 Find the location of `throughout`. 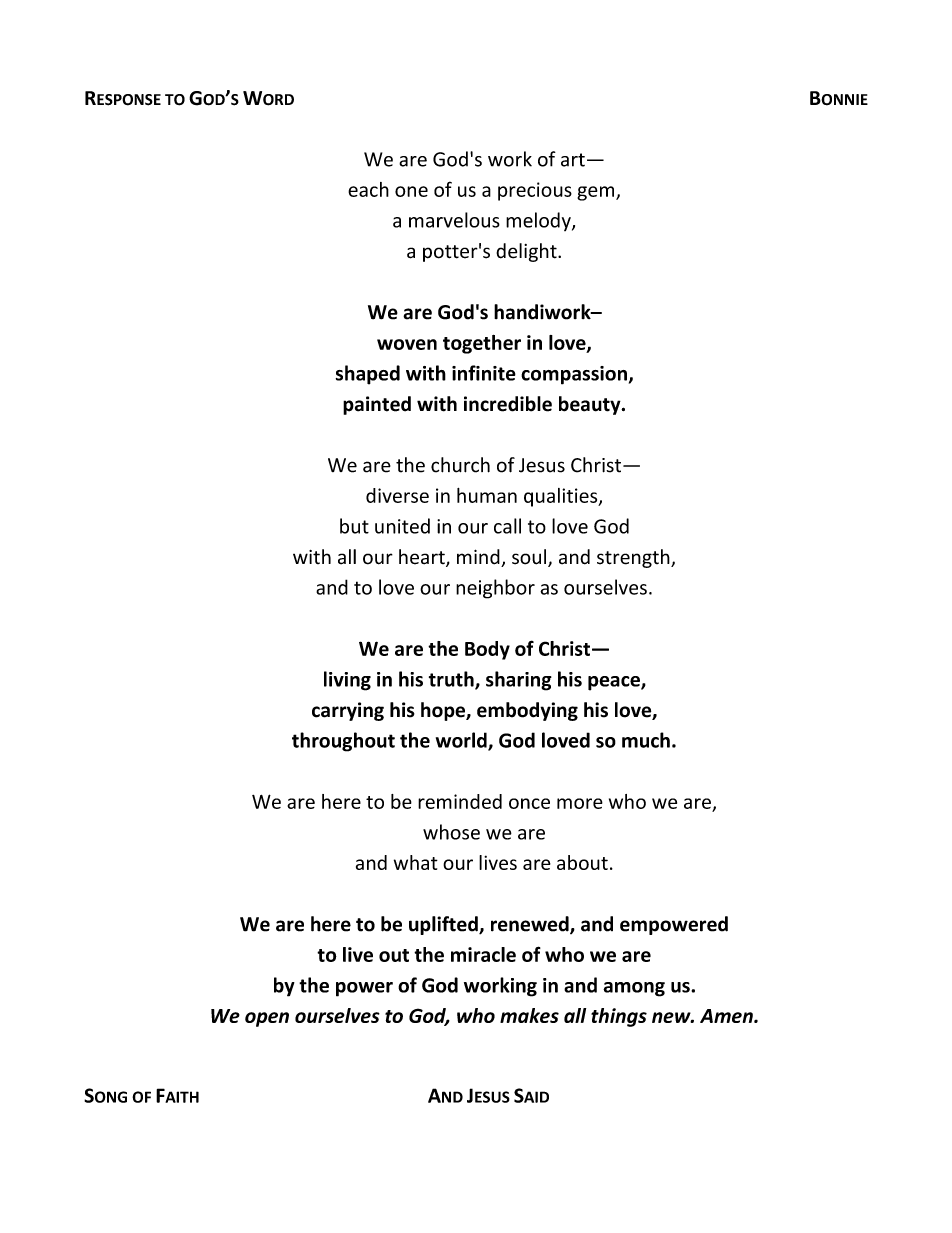

throughout is located at coordinates (343, 742).
